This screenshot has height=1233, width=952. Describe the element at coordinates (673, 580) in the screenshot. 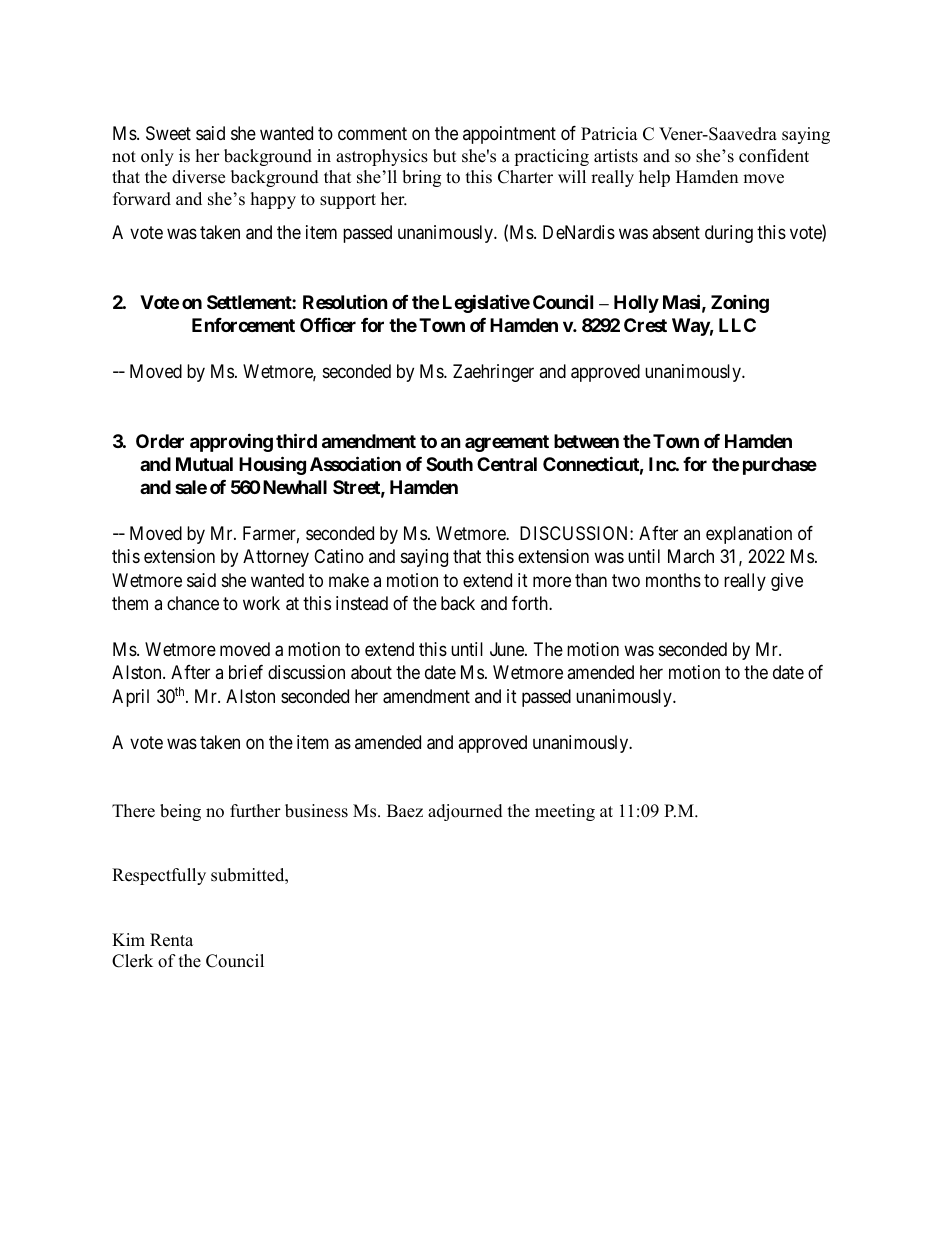

I see `months` at that location.
